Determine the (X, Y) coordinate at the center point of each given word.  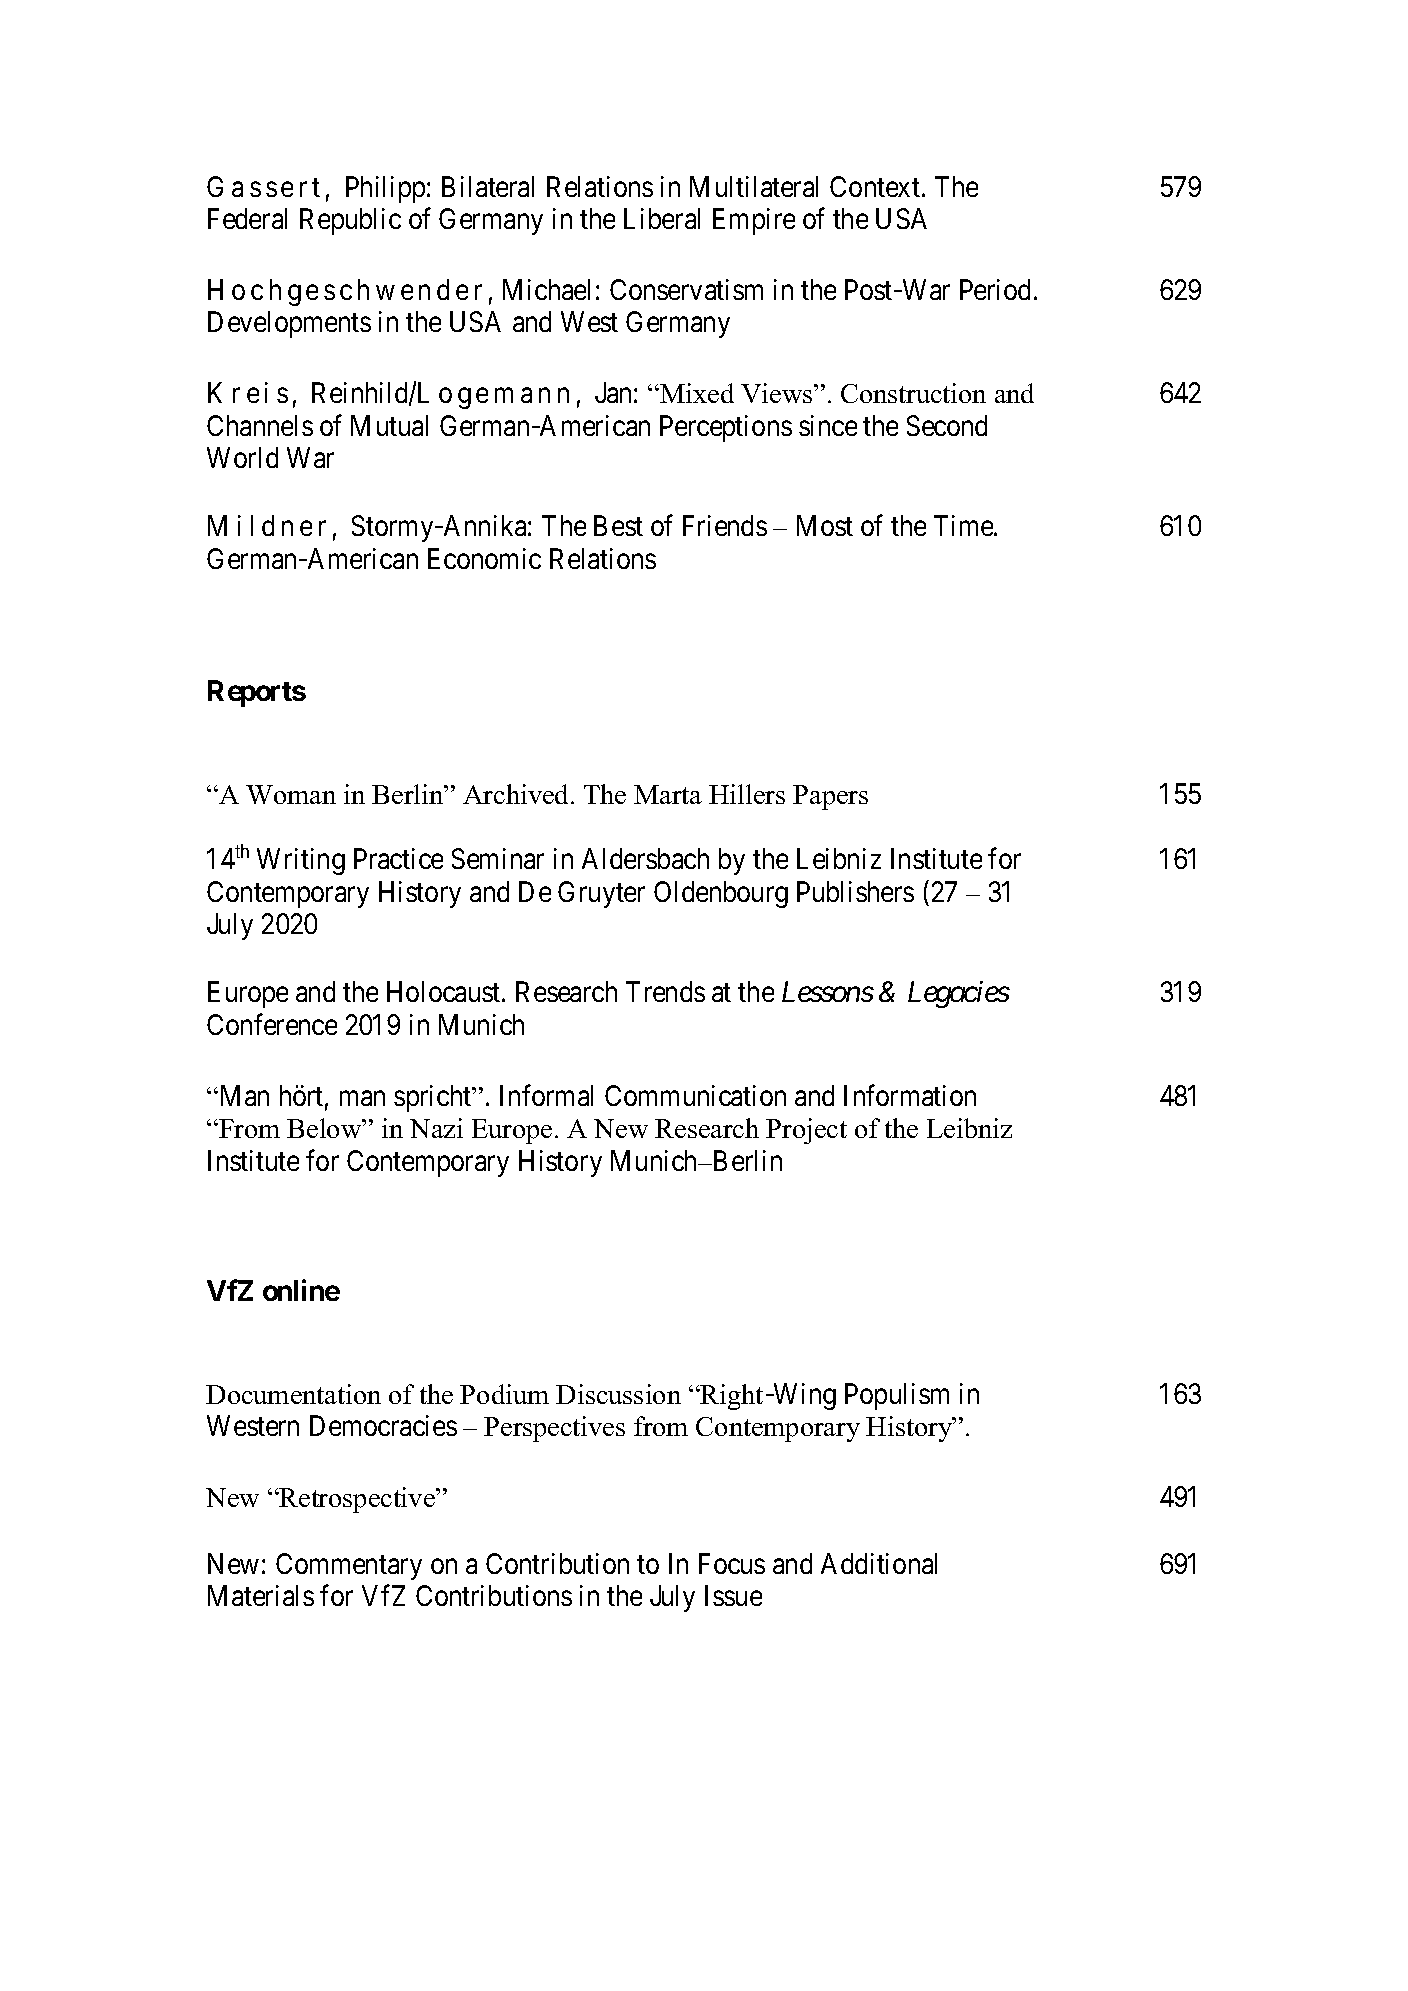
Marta (668, 794)
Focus (732, 1563)
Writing (301, 861)
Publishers (855, 891)
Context (876, 186)
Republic (350, 221)
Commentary (349, 1566)
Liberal (662, 218)
